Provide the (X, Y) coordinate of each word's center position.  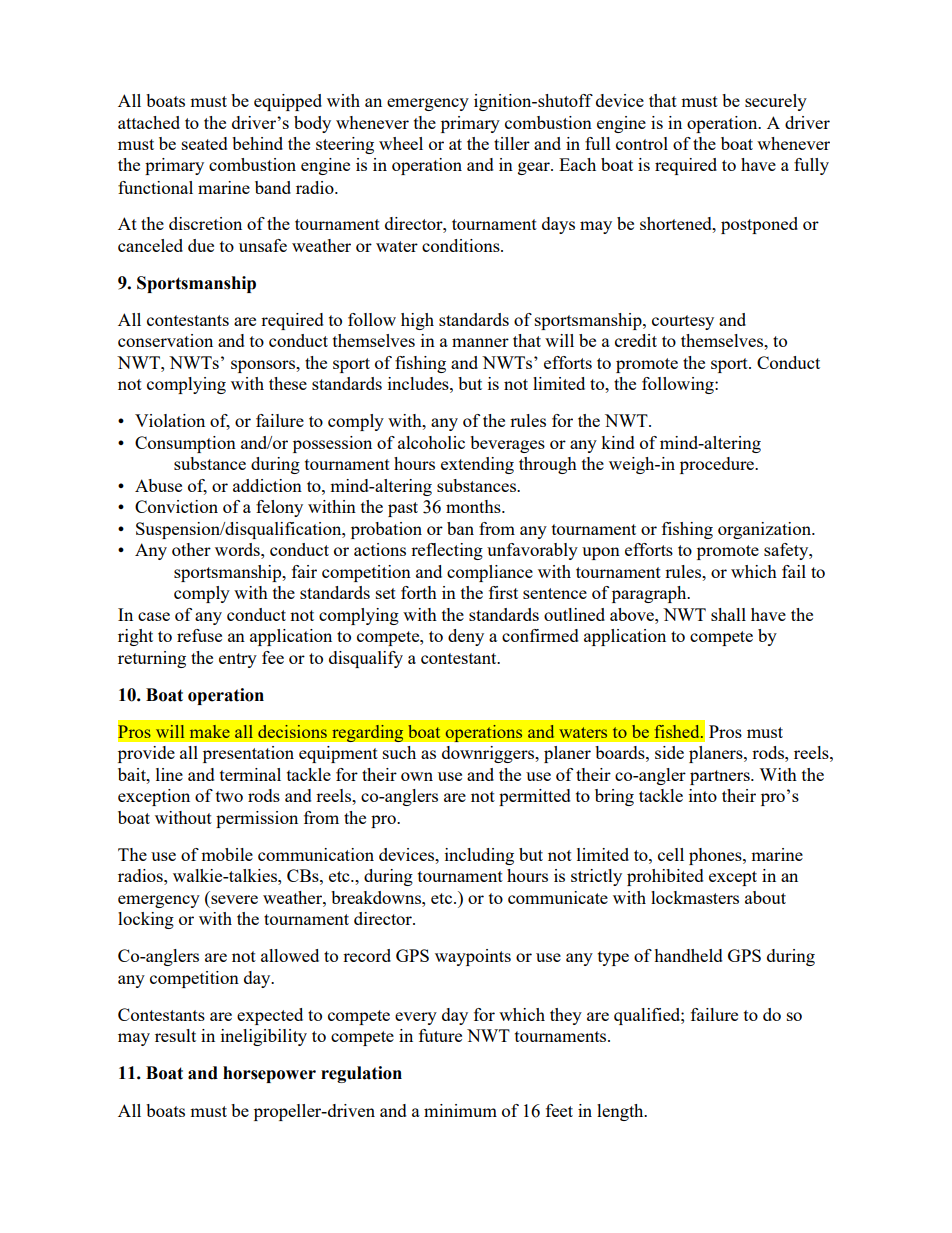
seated (205, 143)
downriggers (489, 754)
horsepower (269, 1074)
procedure (718, 465)
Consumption (185, 444)
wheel (401, 143)
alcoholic (431, 442)
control (642, 143)
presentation (248, 754)
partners (721, 777)
